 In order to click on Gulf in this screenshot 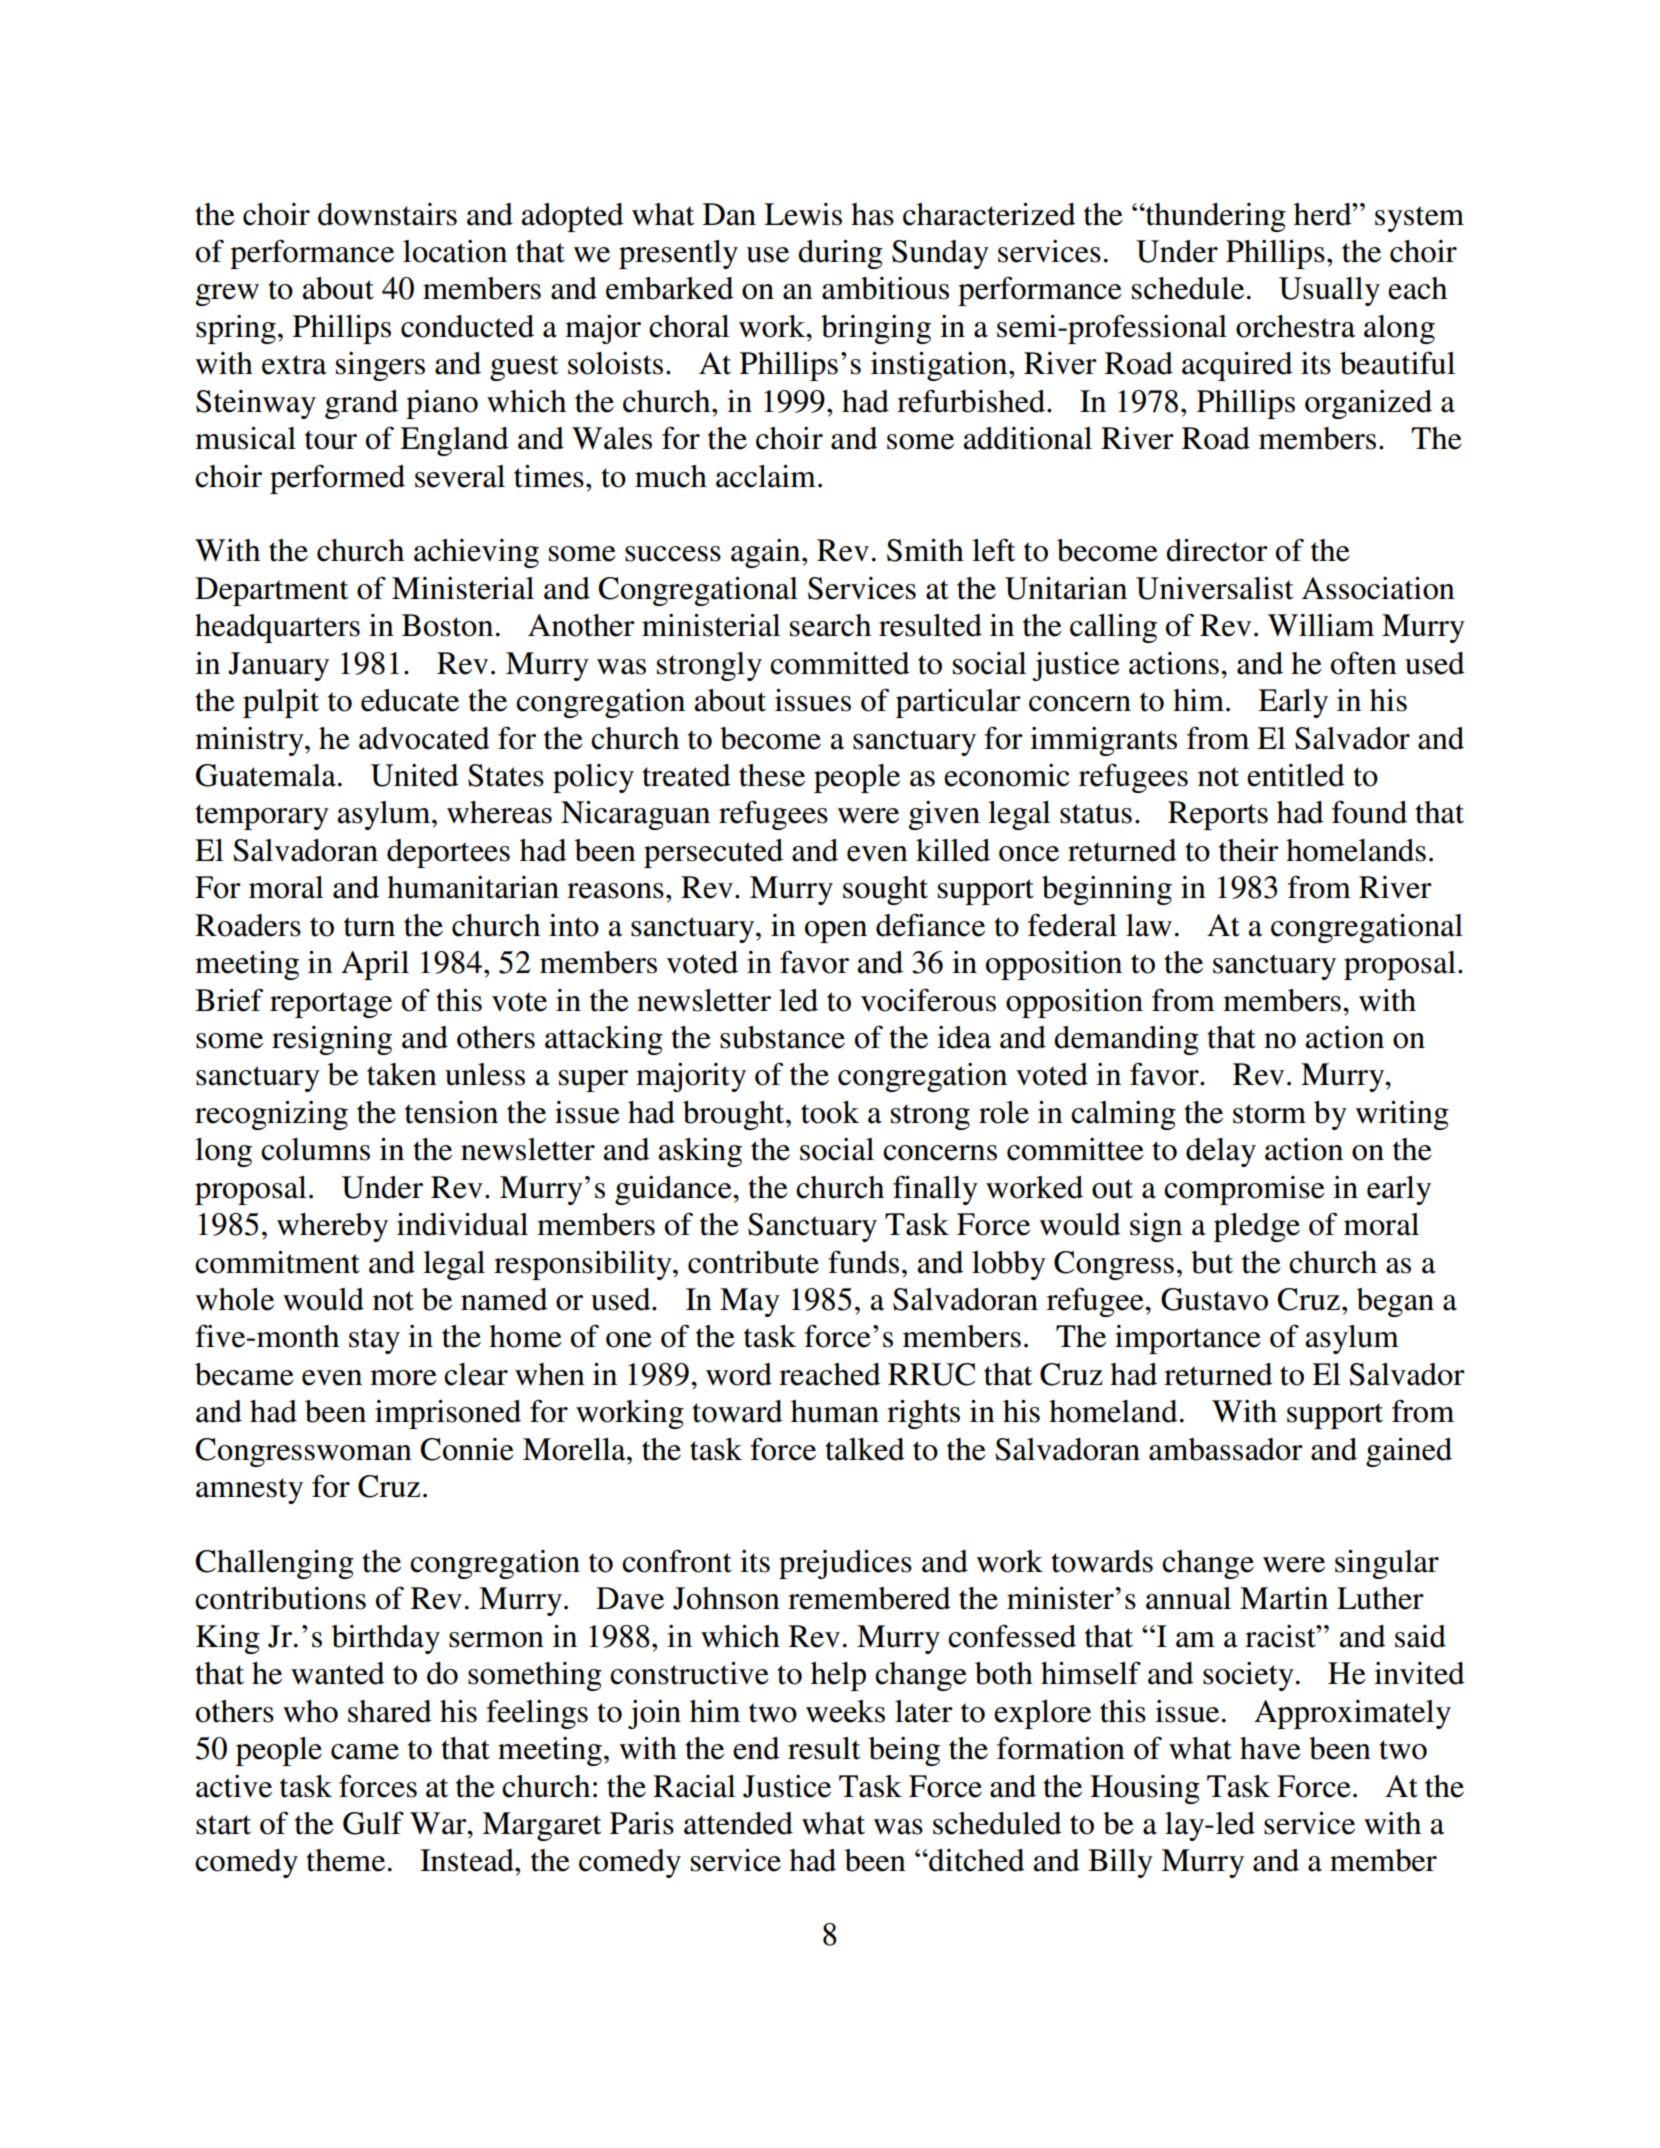, I will do `click(373, 1823)`.
